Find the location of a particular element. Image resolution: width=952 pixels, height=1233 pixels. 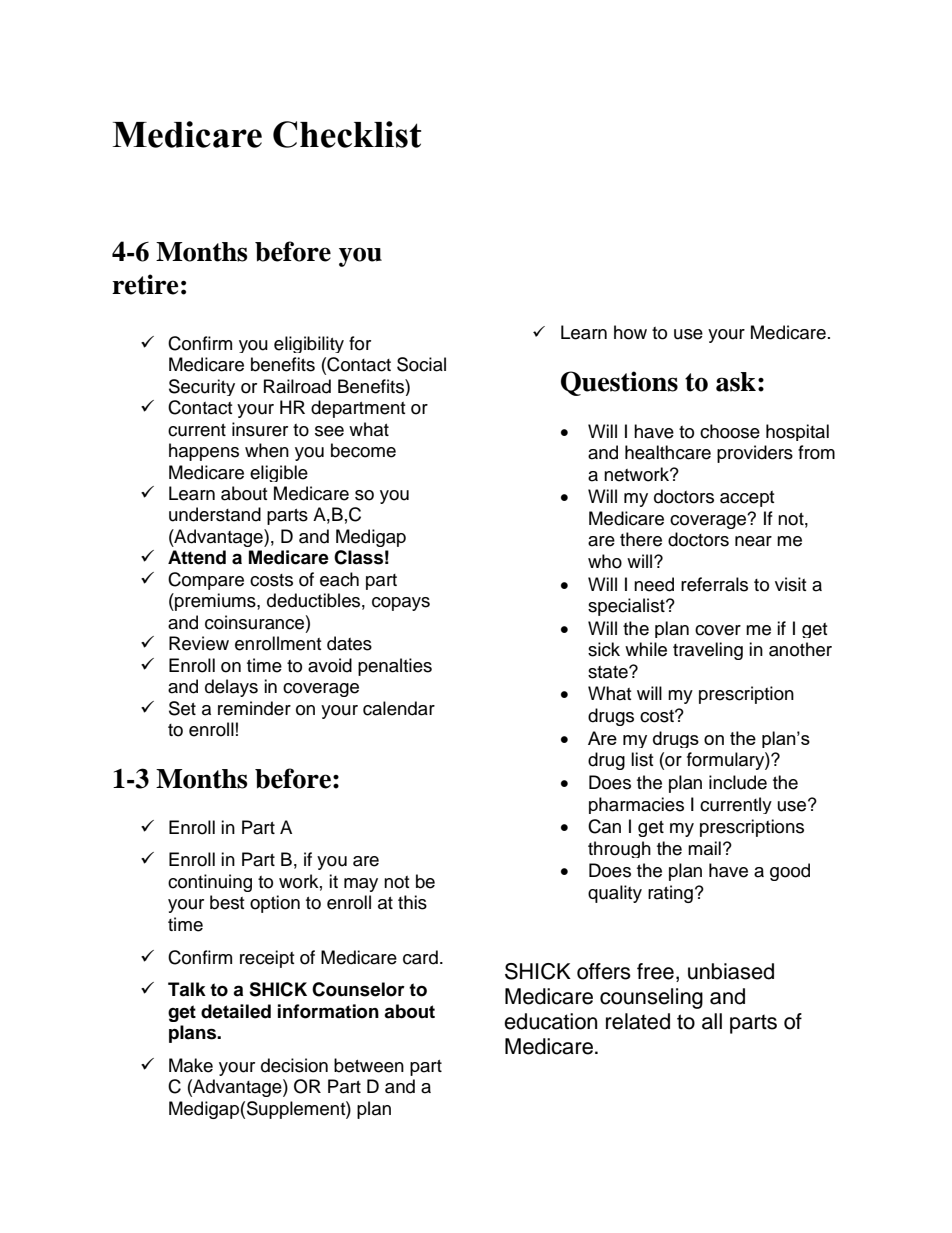

Social is located at coordinates (421, 364).
